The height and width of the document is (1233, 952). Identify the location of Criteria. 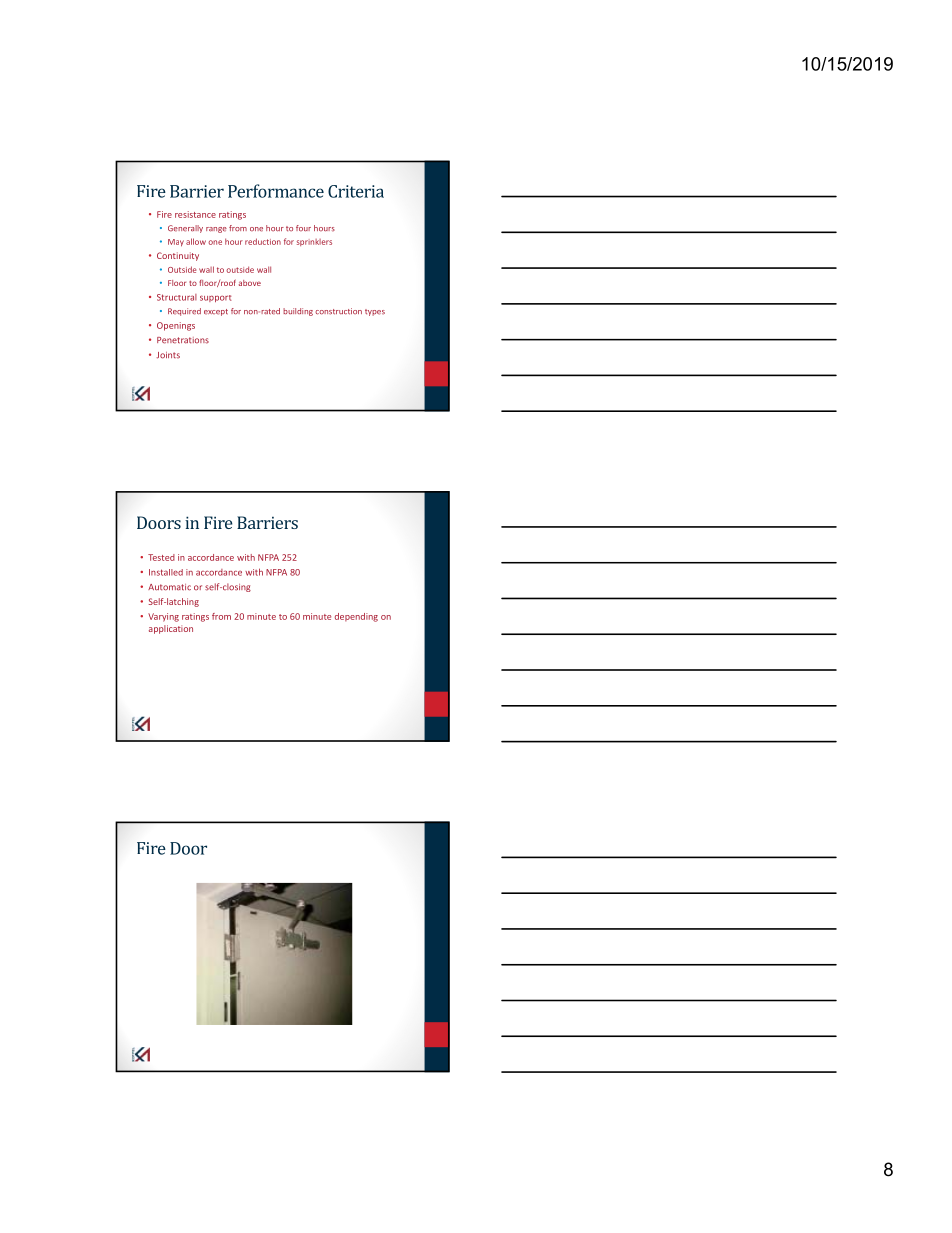
(356, 191).
